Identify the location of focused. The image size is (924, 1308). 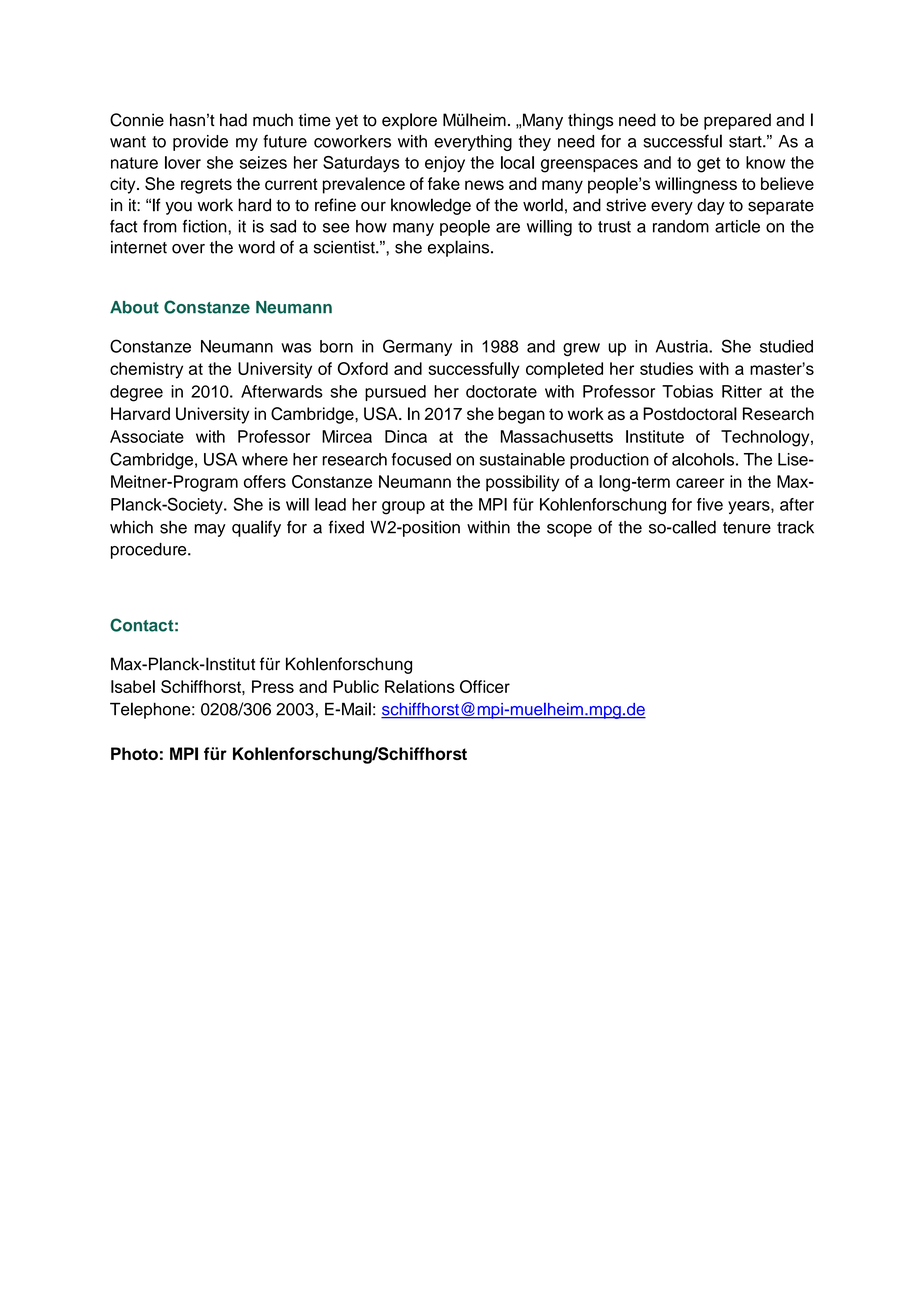
(421, 459).
